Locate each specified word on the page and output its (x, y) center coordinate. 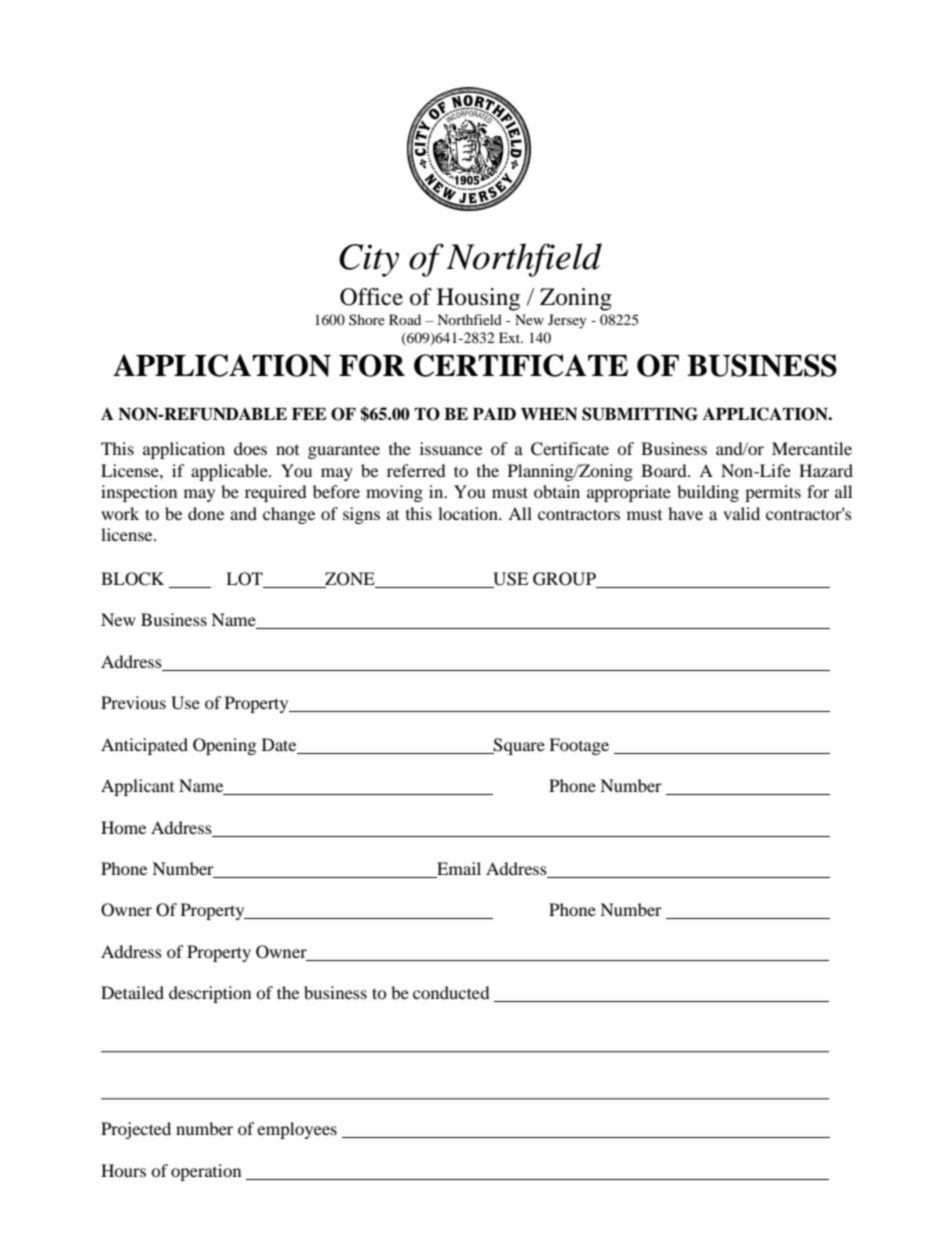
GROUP (564, 579)
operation (206, 1172)
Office (371, 297)
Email (458, 870)
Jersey (567, 321)
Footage (579, 746)
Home (123, 827)
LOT (244, 579)
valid (741, 513)
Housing (478, 299)
